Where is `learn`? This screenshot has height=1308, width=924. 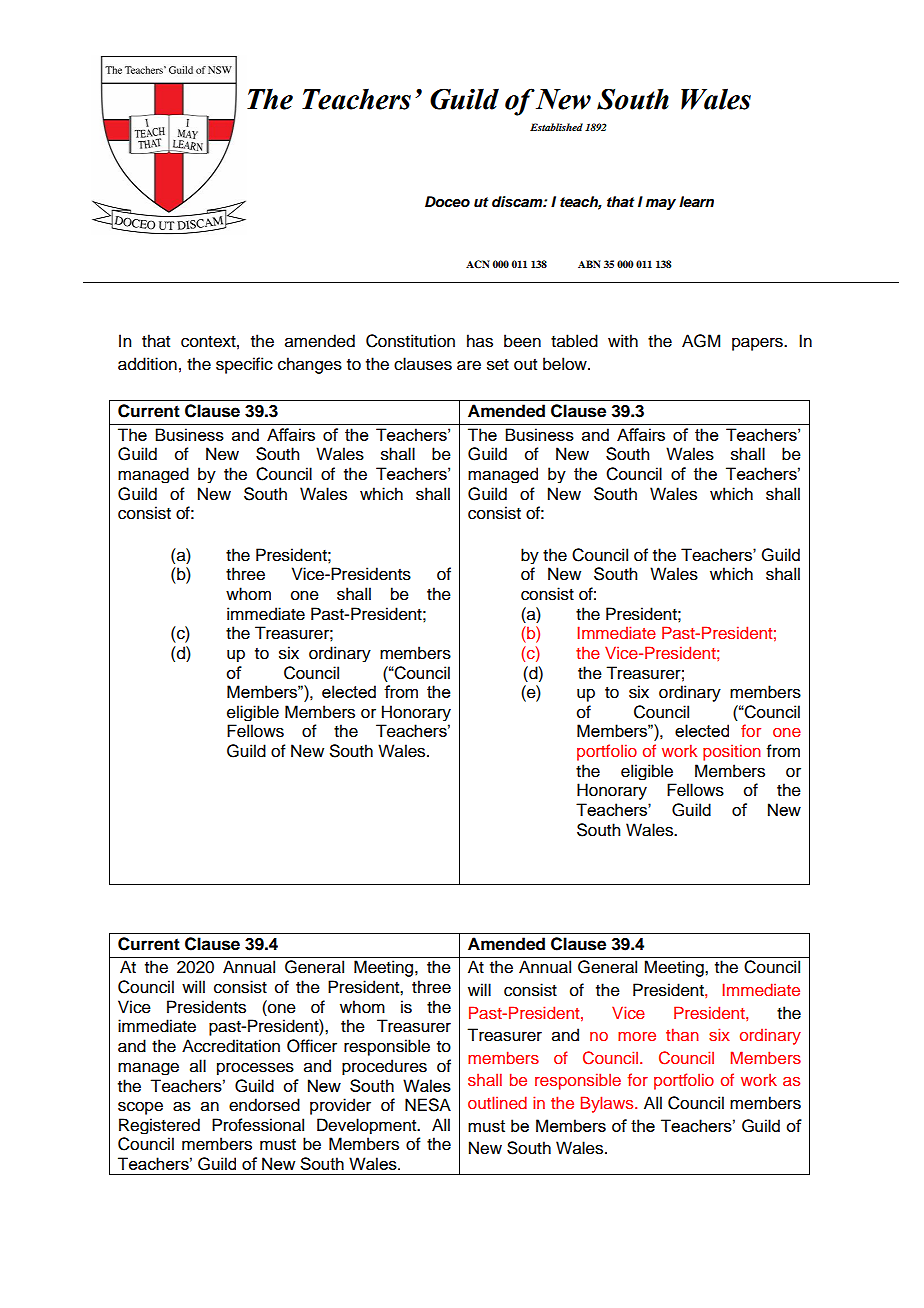
learn is located at coordinates (696, 202).
